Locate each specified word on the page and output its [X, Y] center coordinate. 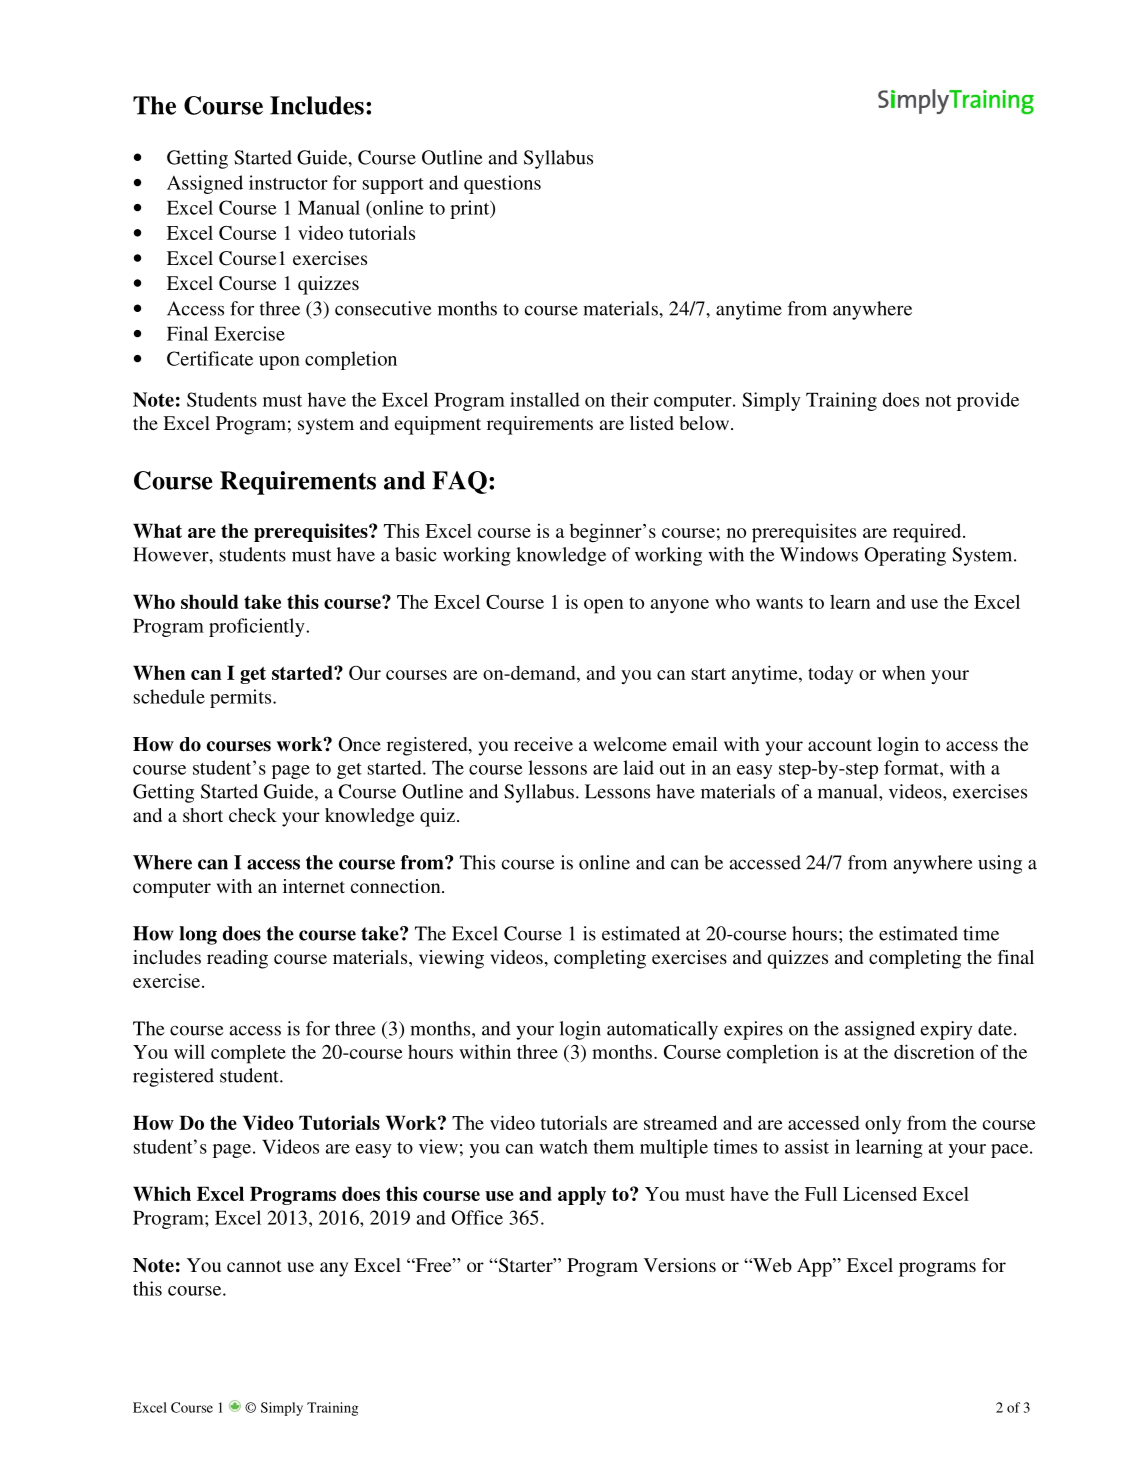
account [840, 745]
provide [988, 401]
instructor [288, 182]
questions [502, 184]
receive [543, 744]
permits [242, 698]
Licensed [880, 1193]
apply [582, 1195]
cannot [254, 1266]
